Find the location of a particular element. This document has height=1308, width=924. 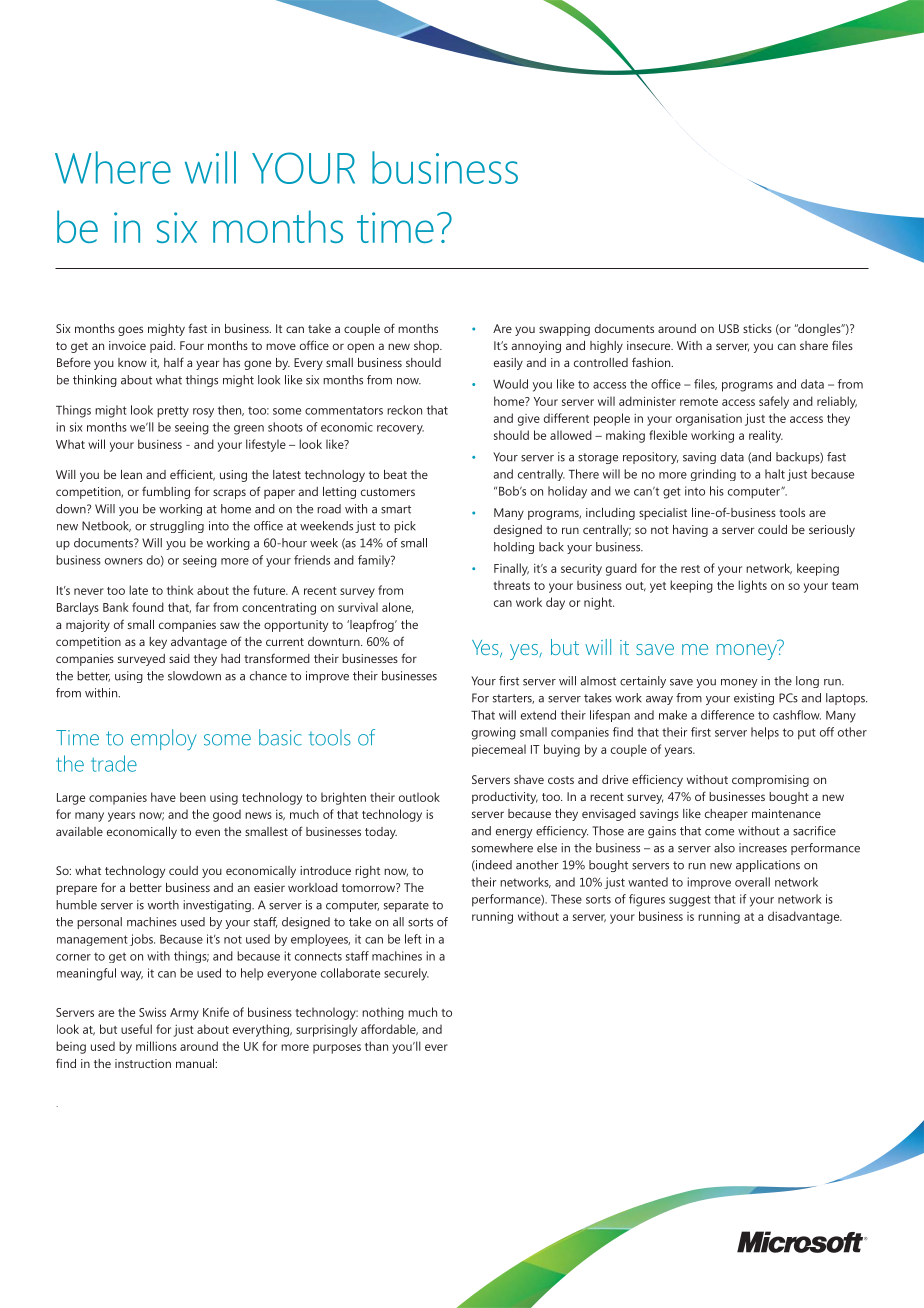

growing is located at coordinates (494, 733).
